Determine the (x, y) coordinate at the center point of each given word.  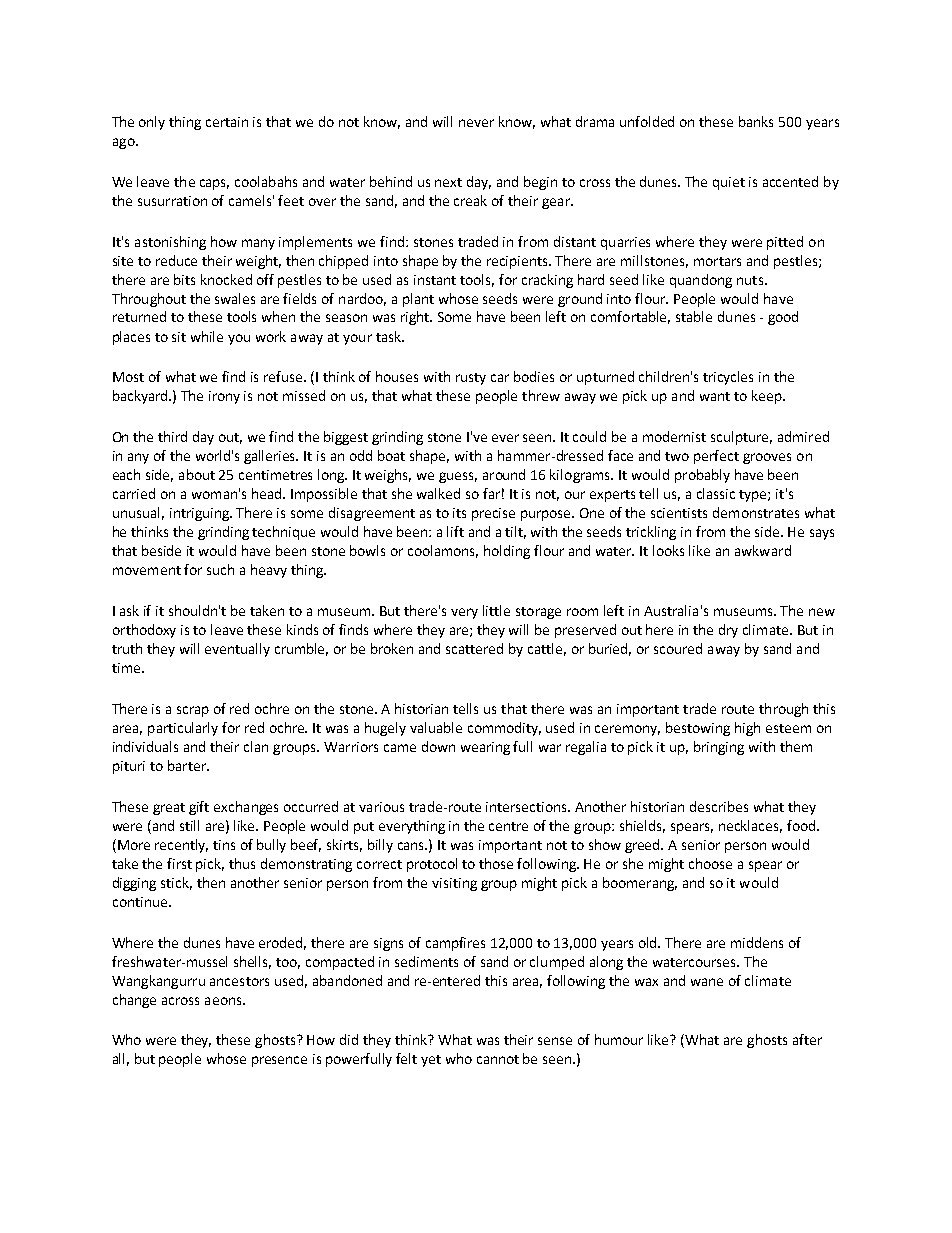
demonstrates (756, 512)
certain (227, 122)
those (496, 863)
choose (710, 863)
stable (694, 316)
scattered (474, 648)
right (416, 318)
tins (224, 845)
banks (756, 121)
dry (728, 631)
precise (493, 514)
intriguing (201, 514)
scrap (193, 711)
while (207, 336)
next (448, 182)
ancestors (239, 981)
